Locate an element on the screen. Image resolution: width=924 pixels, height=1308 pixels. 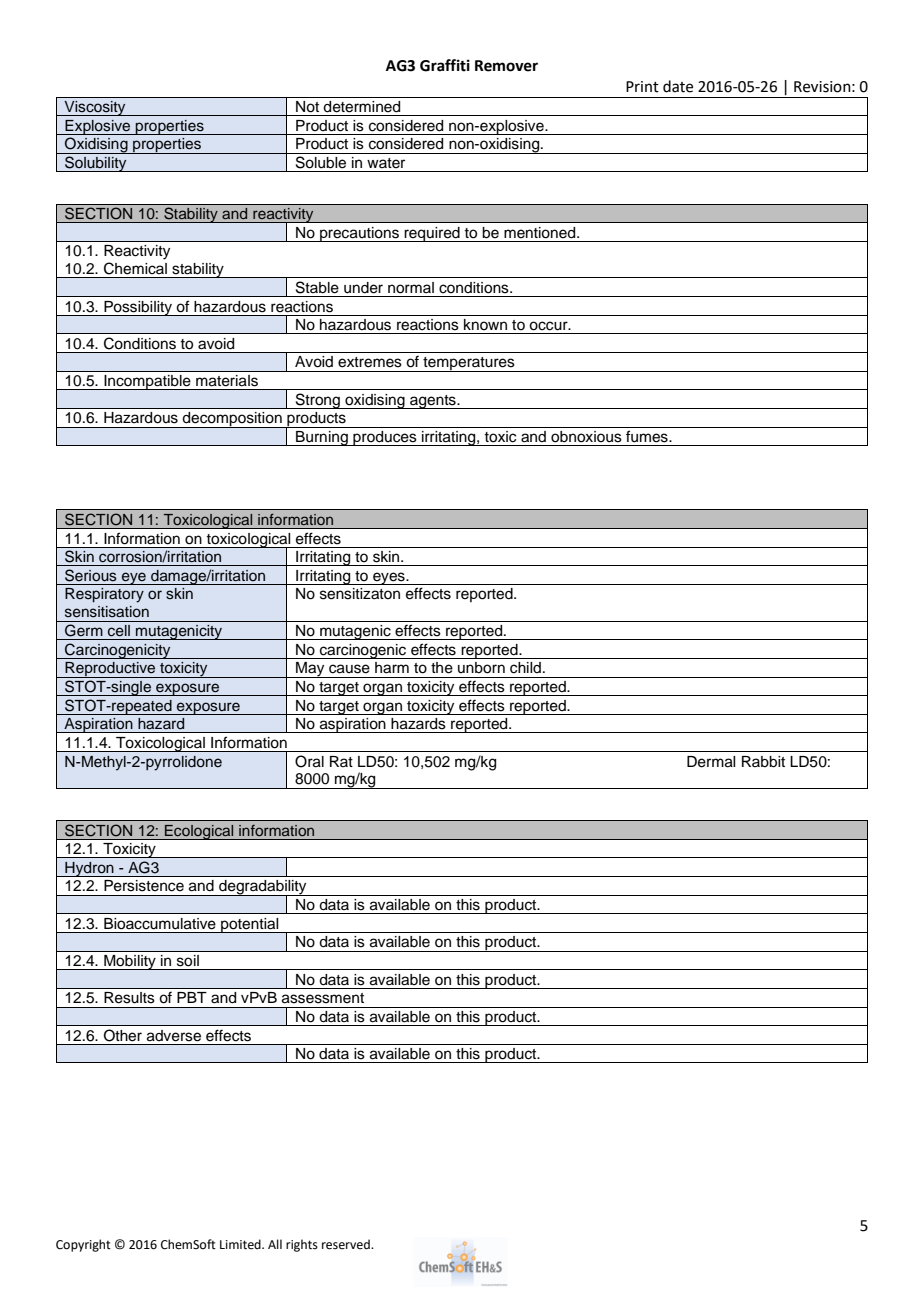
Graffiti is located at coordinates (445, 65).
